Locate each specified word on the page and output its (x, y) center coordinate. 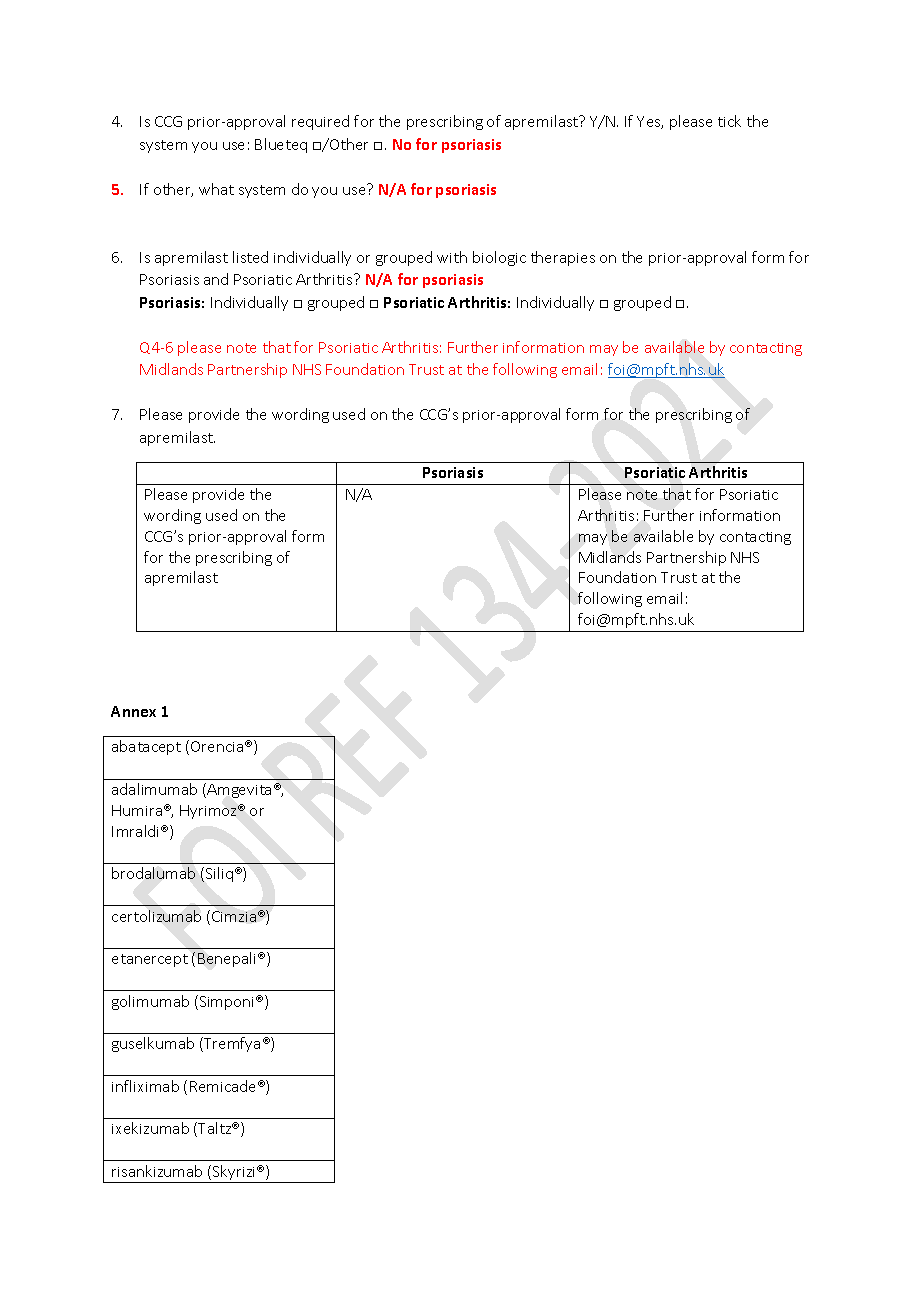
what (216, 189)
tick (729, 121)
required (320, 122)
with (452, 257)
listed (250, 257)
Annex (133, 711)
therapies (563, 258)
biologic (499, 258)
